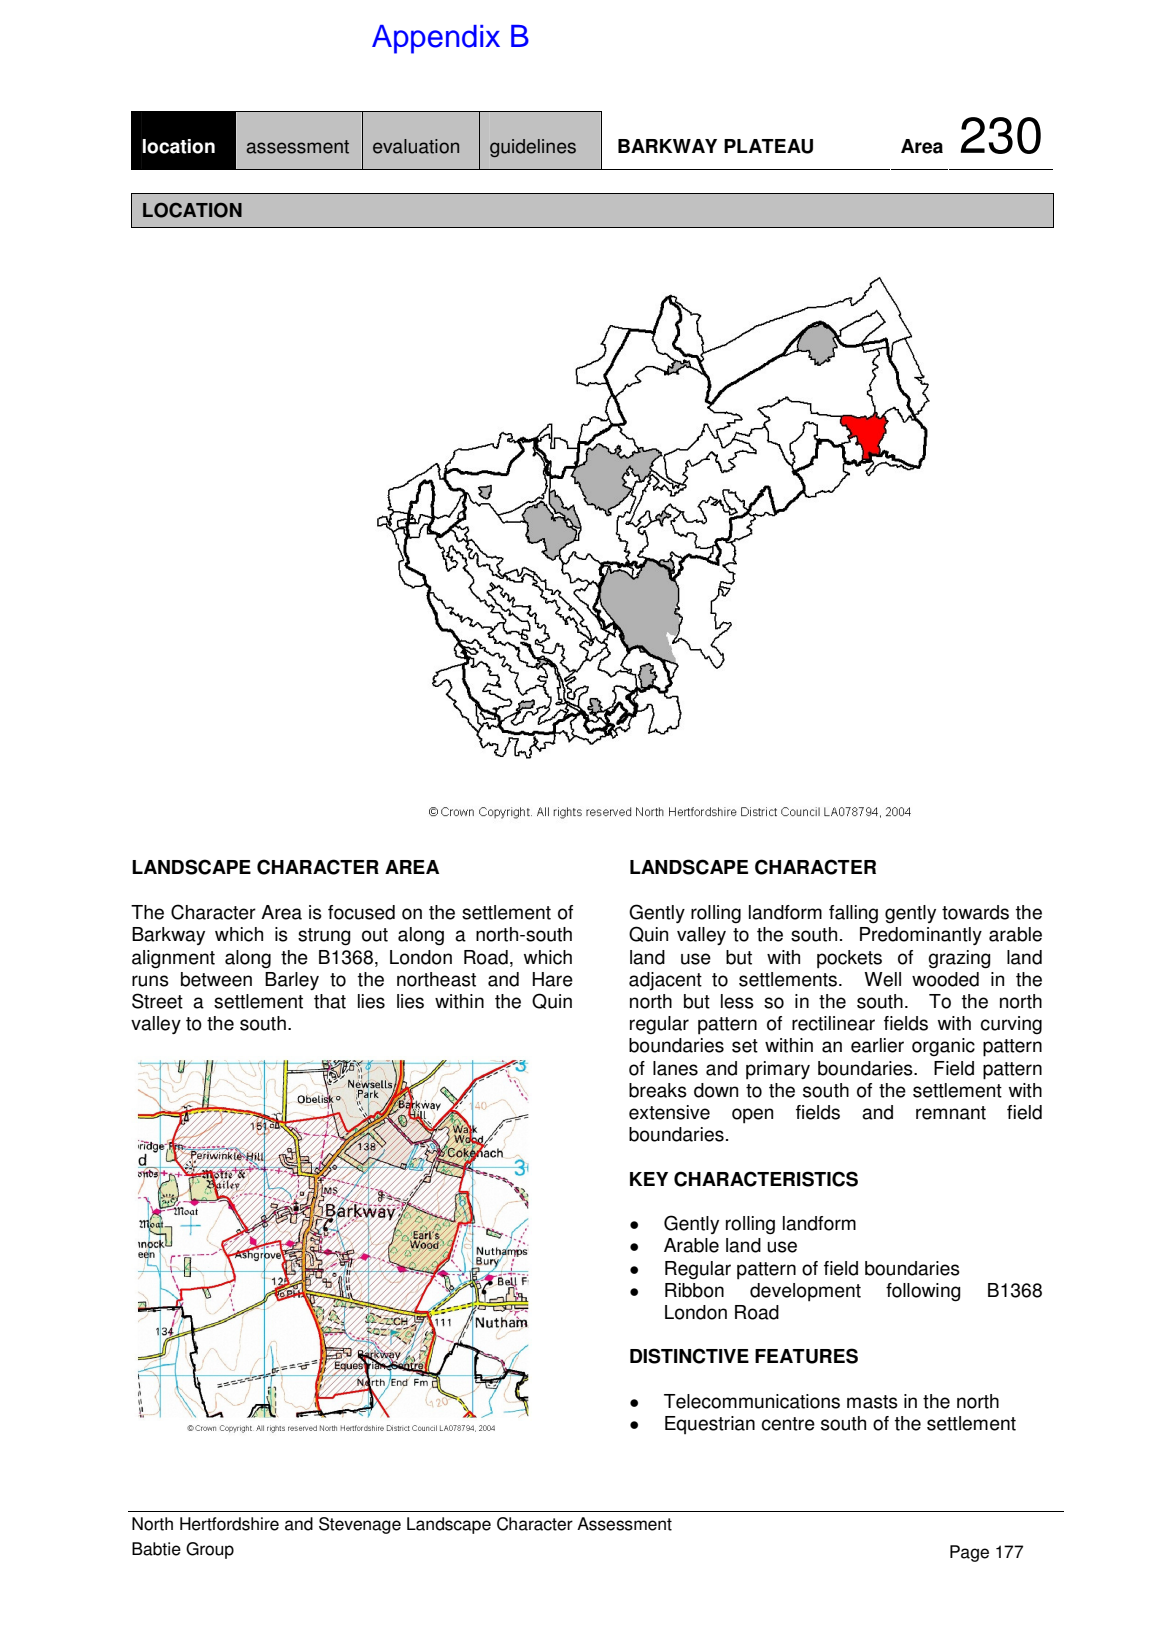  Describe the element at coordinates (649, 1179) in the page. I see `KEY` at that location.
